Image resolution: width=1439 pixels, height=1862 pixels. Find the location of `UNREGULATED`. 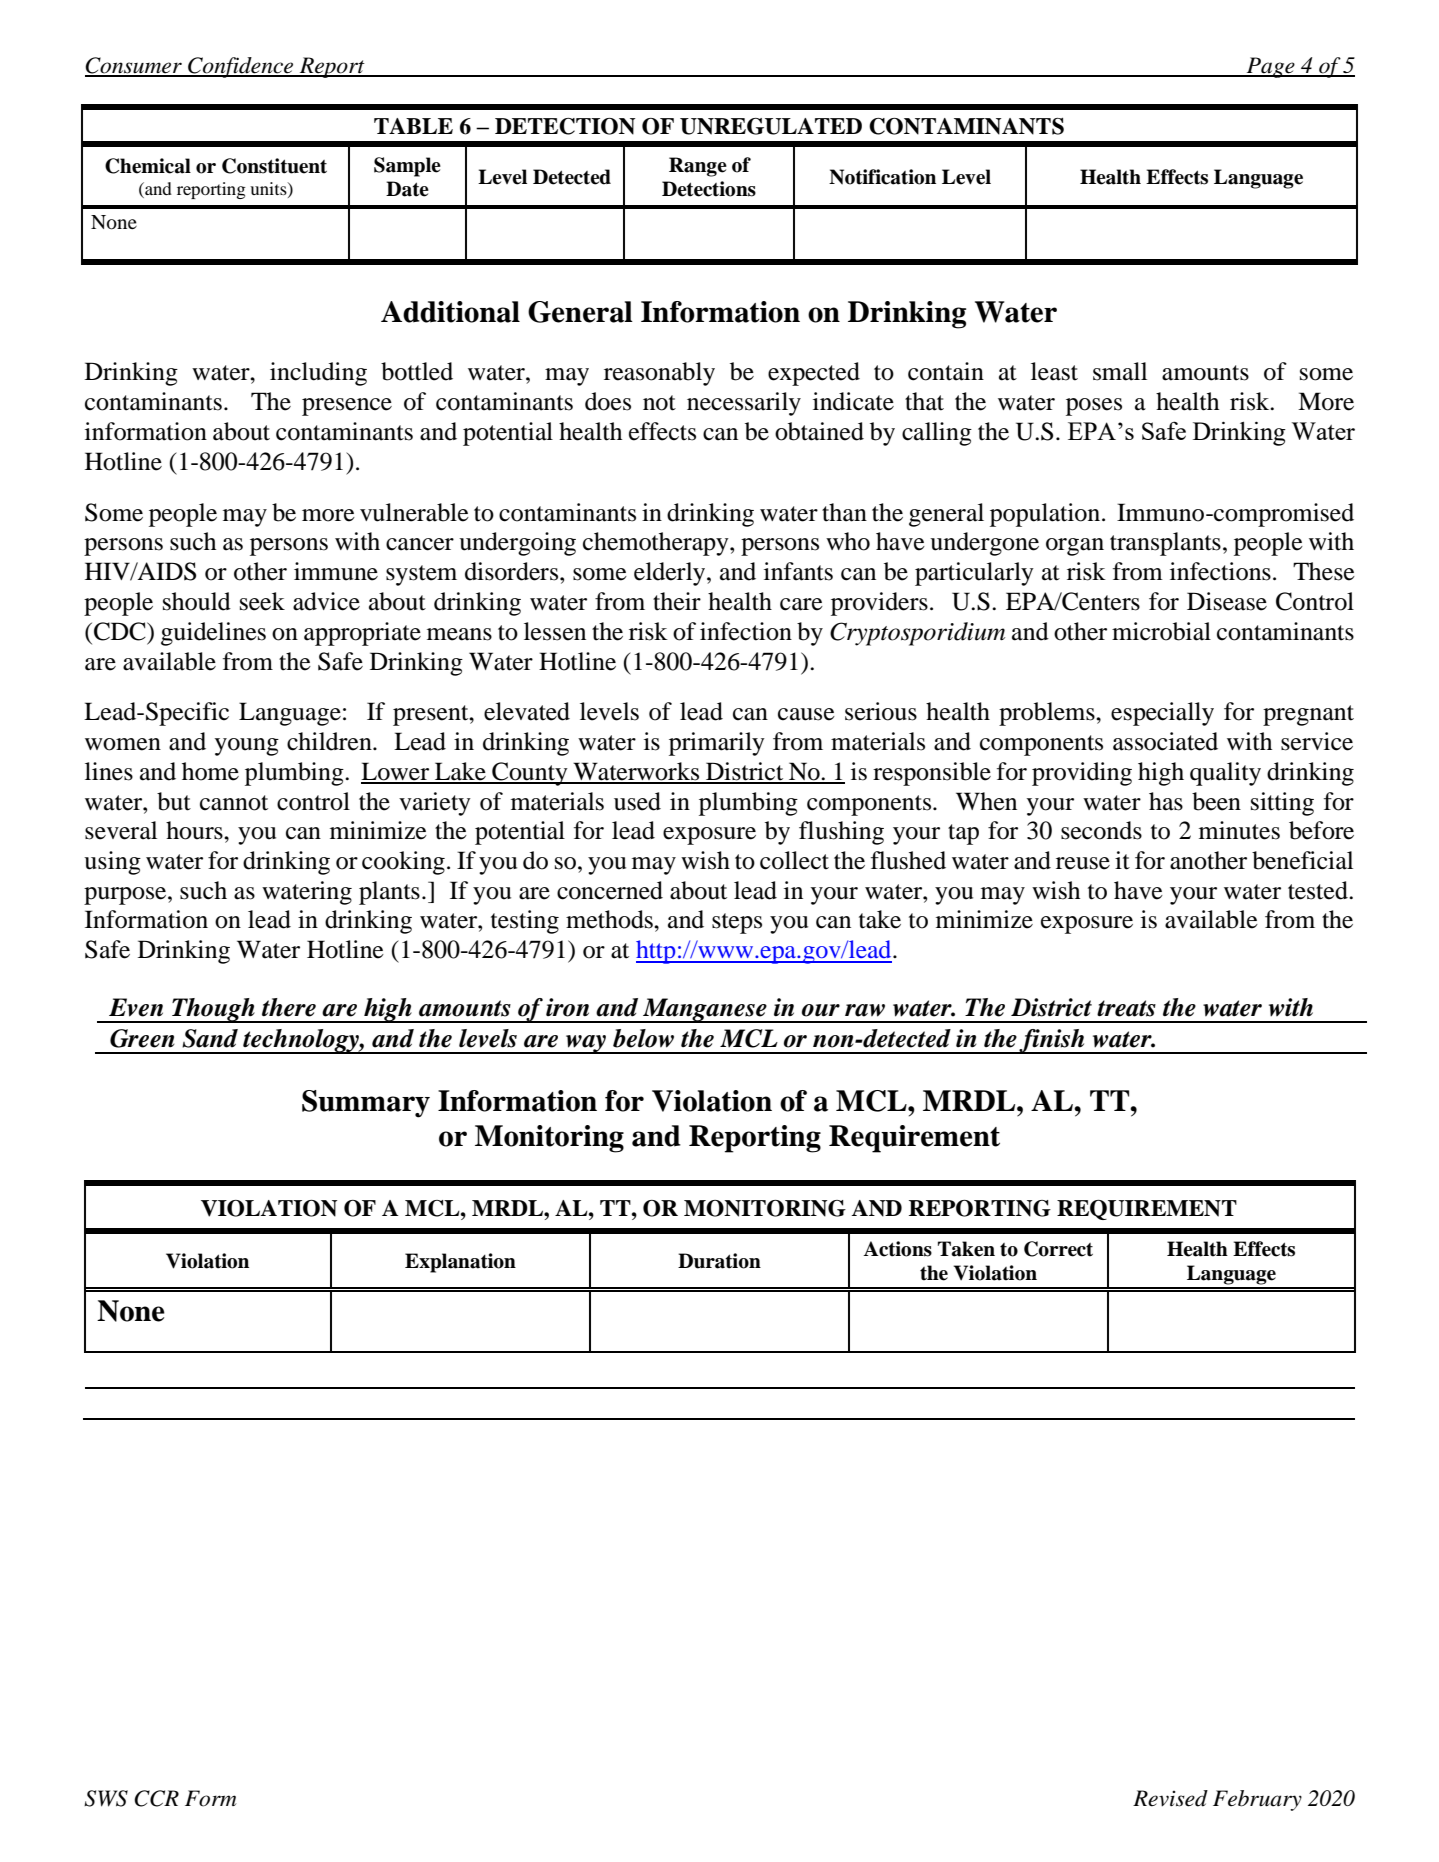

UNREGULATED is located at coordinates (771, 126).
